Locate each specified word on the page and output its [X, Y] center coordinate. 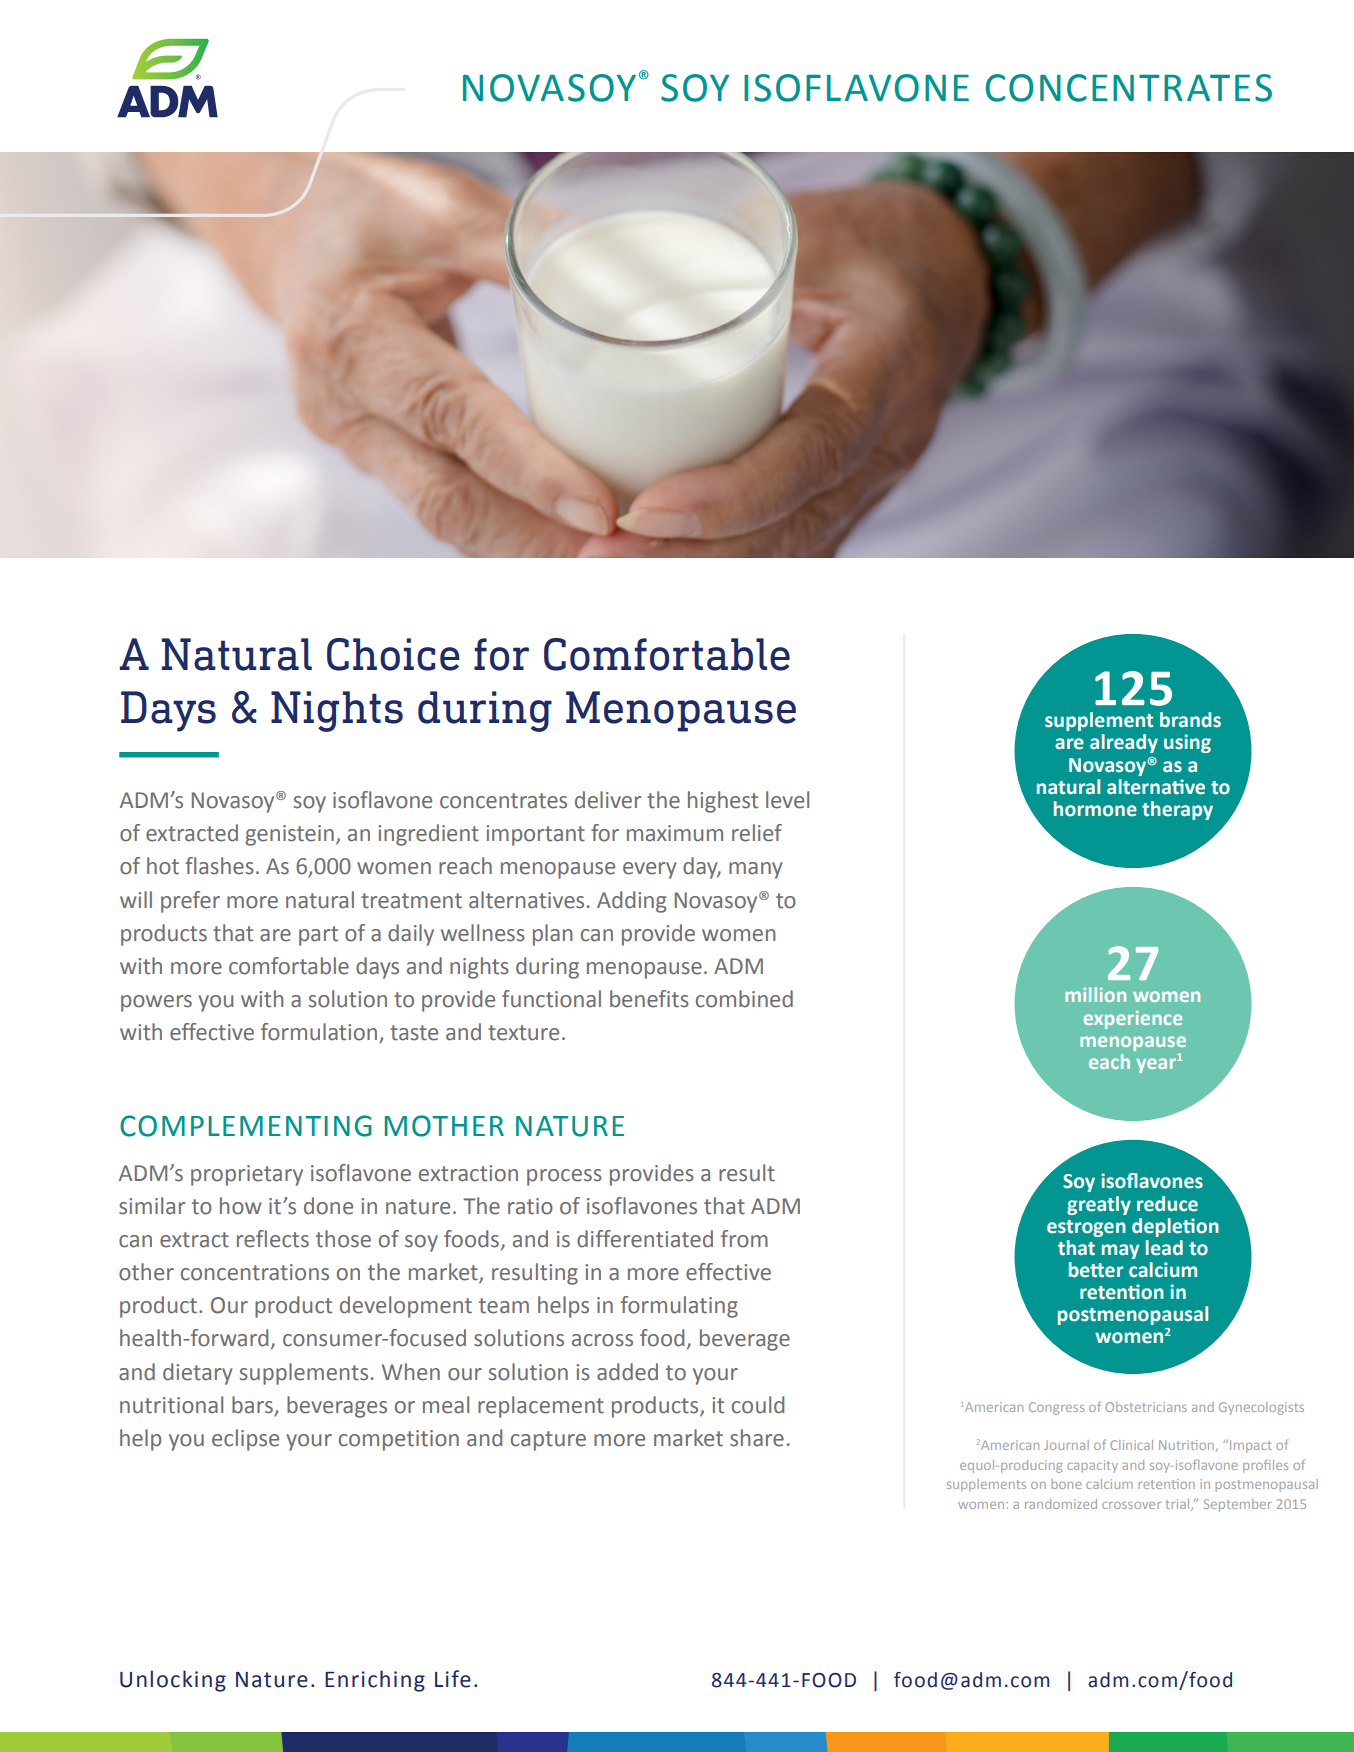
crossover [1131, 1505]
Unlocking [173, 1681]
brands [1190, 720]
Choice [393, 654]
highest [723, 802]
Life [453, 1679]
